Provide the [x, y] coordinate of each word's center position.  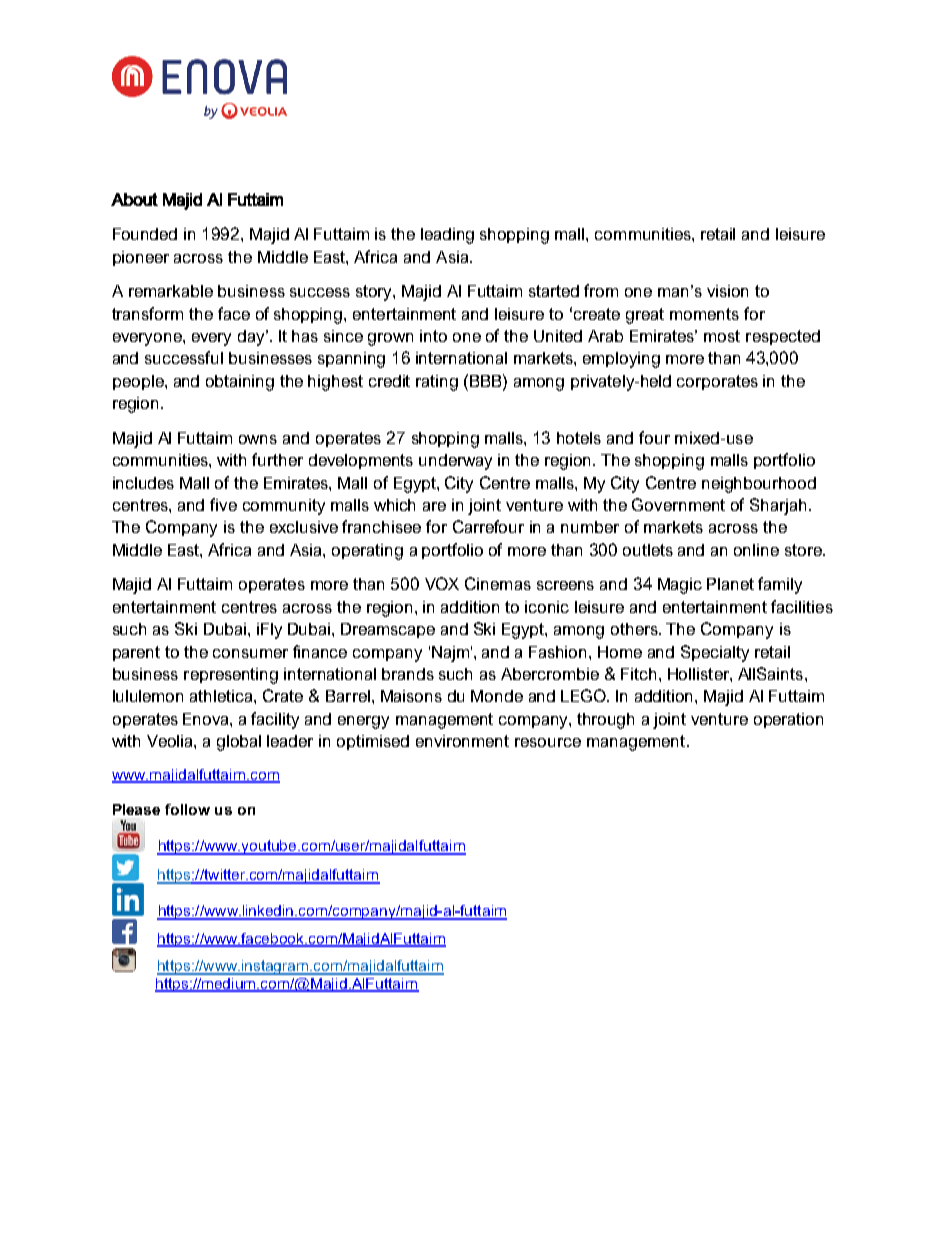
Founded [145, 234]
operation [788, 720]
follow [187, 809]
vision [727, 291]
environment [462, 741]
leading [447, 236]
